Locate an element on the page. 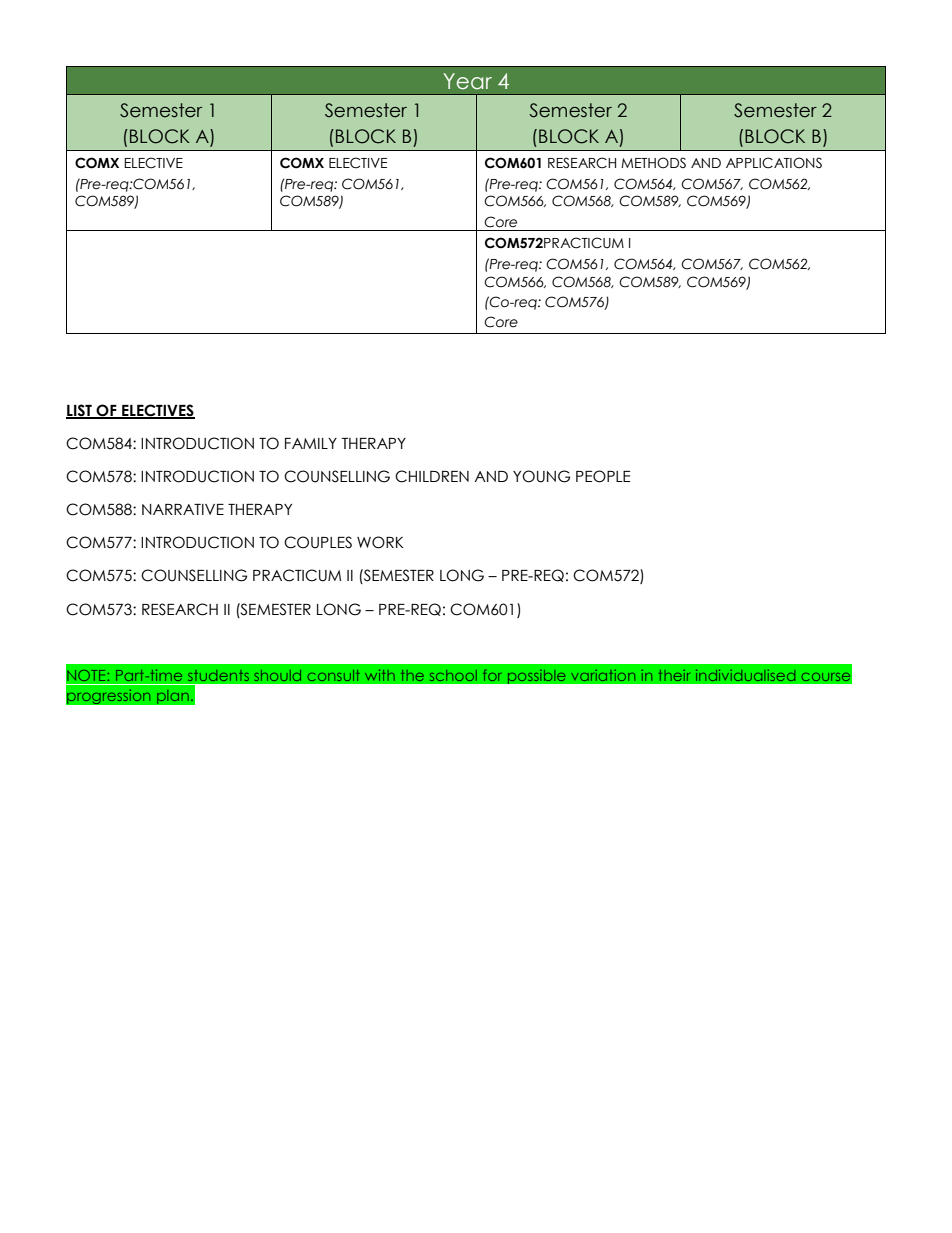  CHILDREN is located at coordinates (432, 476).
